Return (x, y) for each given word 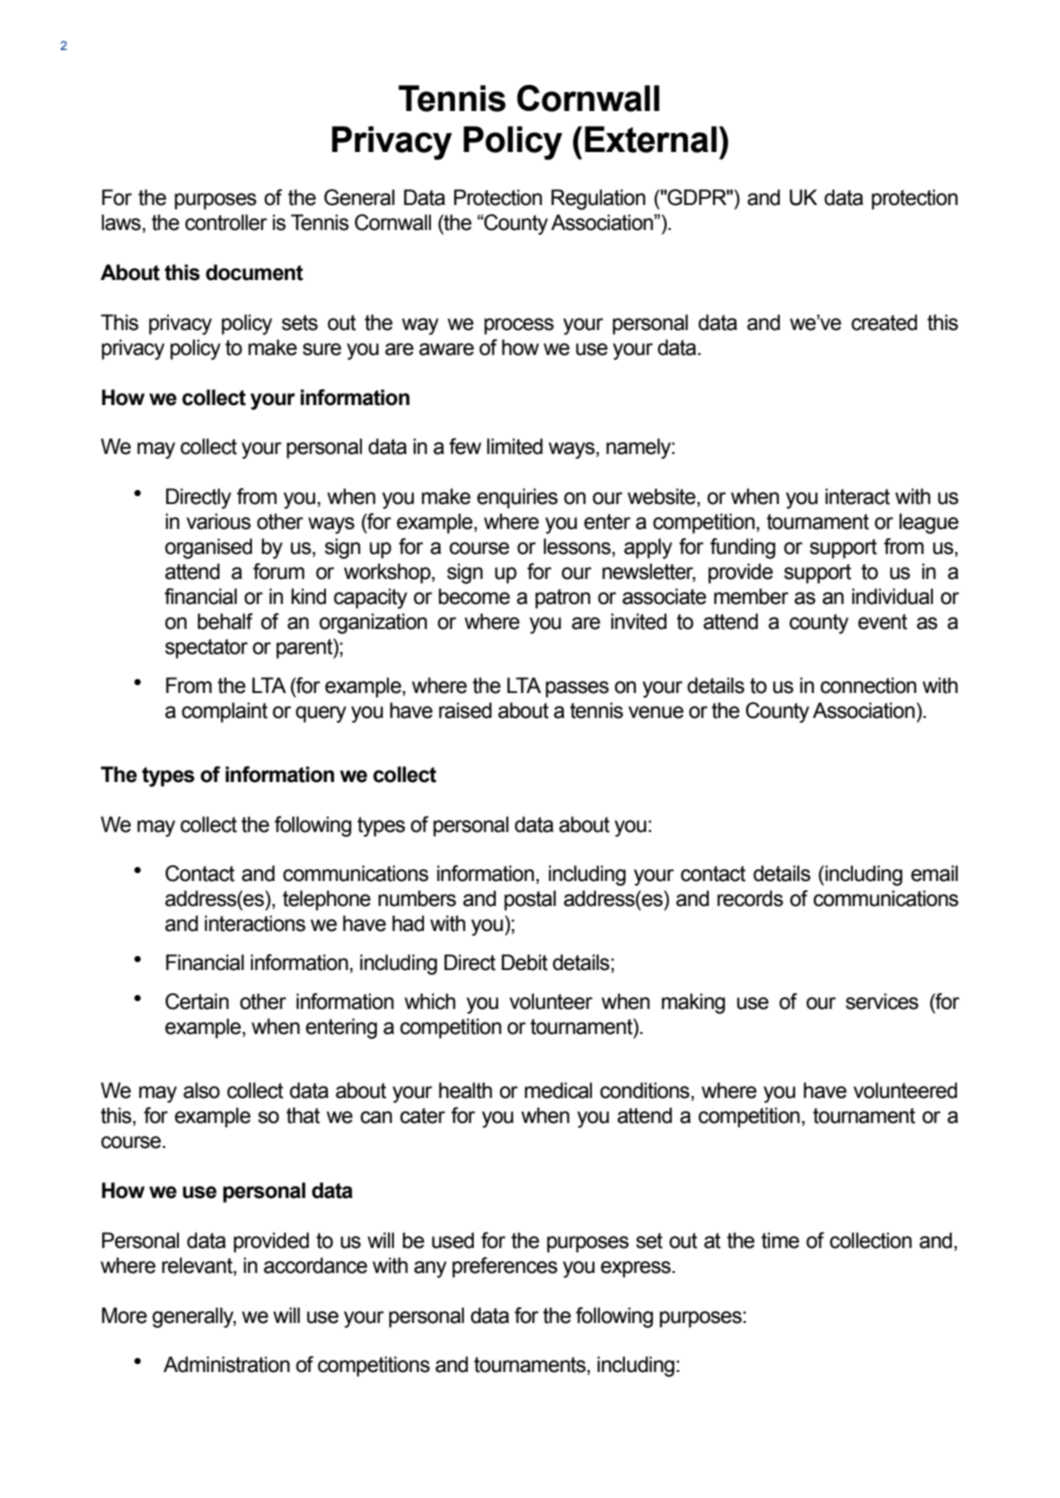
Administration (226, 1364)
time (780, 1240)
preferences (505, 1267)
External (651, 139)
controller (226, 222)
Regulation (598, 199)
